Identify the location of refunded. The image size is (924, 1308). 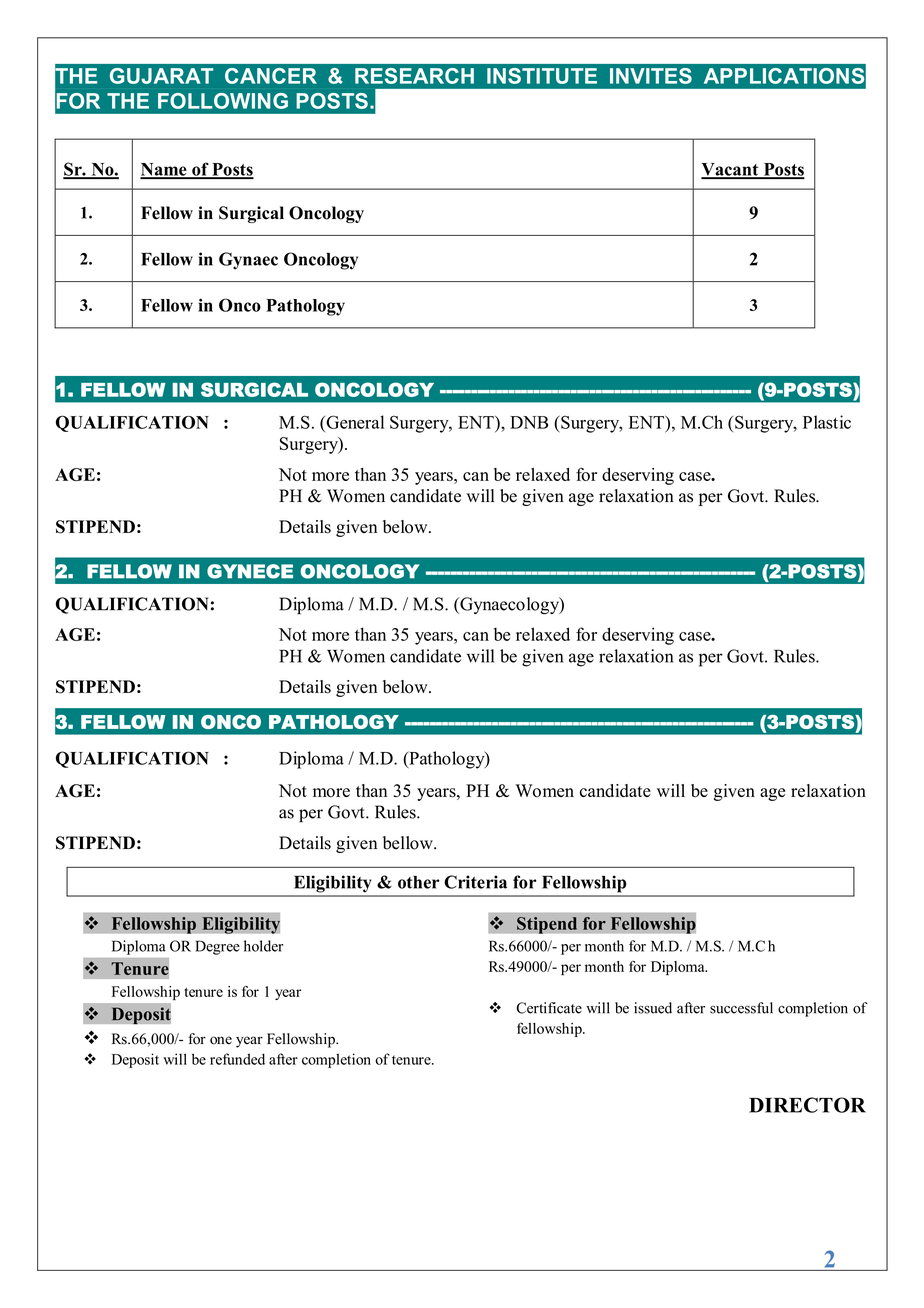
(237, 1059).
